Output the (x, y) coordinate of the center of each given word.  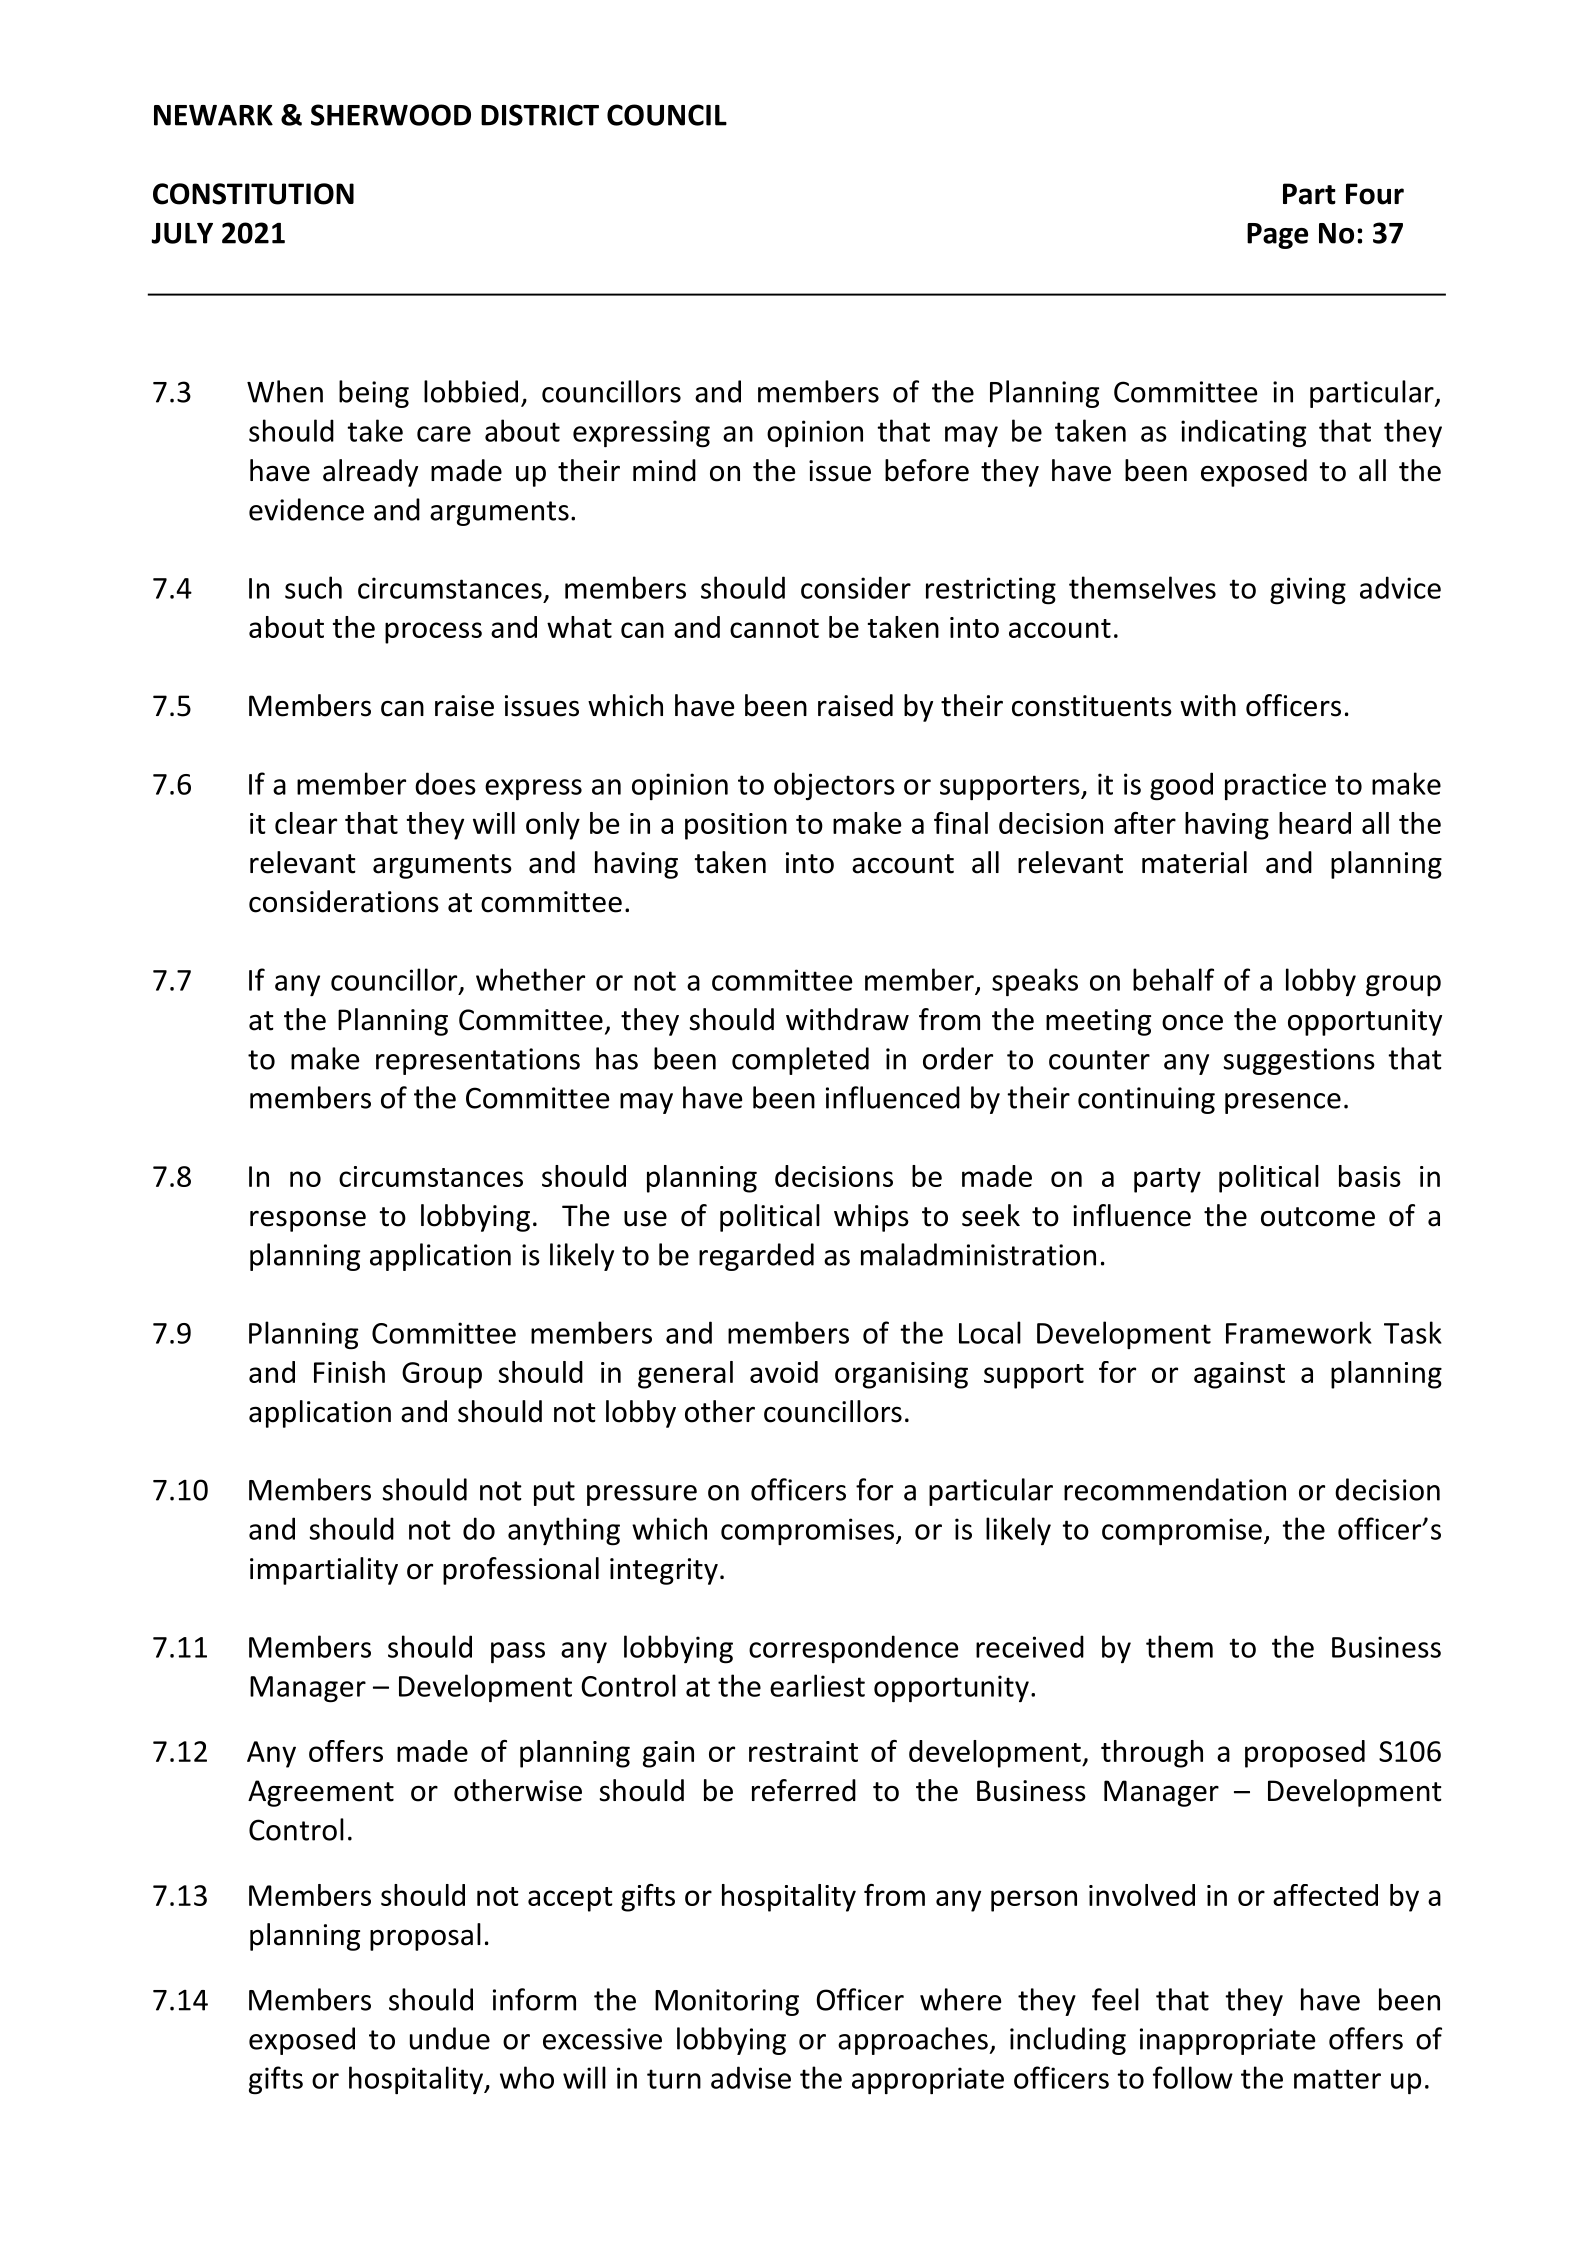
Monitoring (727, 2002)
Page (1277, 236)
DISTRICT (540, 115)
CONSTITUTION (253, 194)
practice (1275, 786)
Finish (349, 1372)
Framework (1299, 1332)
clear (306, 823)
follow (1193, 2077)
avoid (784, 1372)
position (736, 826)
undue (450, 2038)
